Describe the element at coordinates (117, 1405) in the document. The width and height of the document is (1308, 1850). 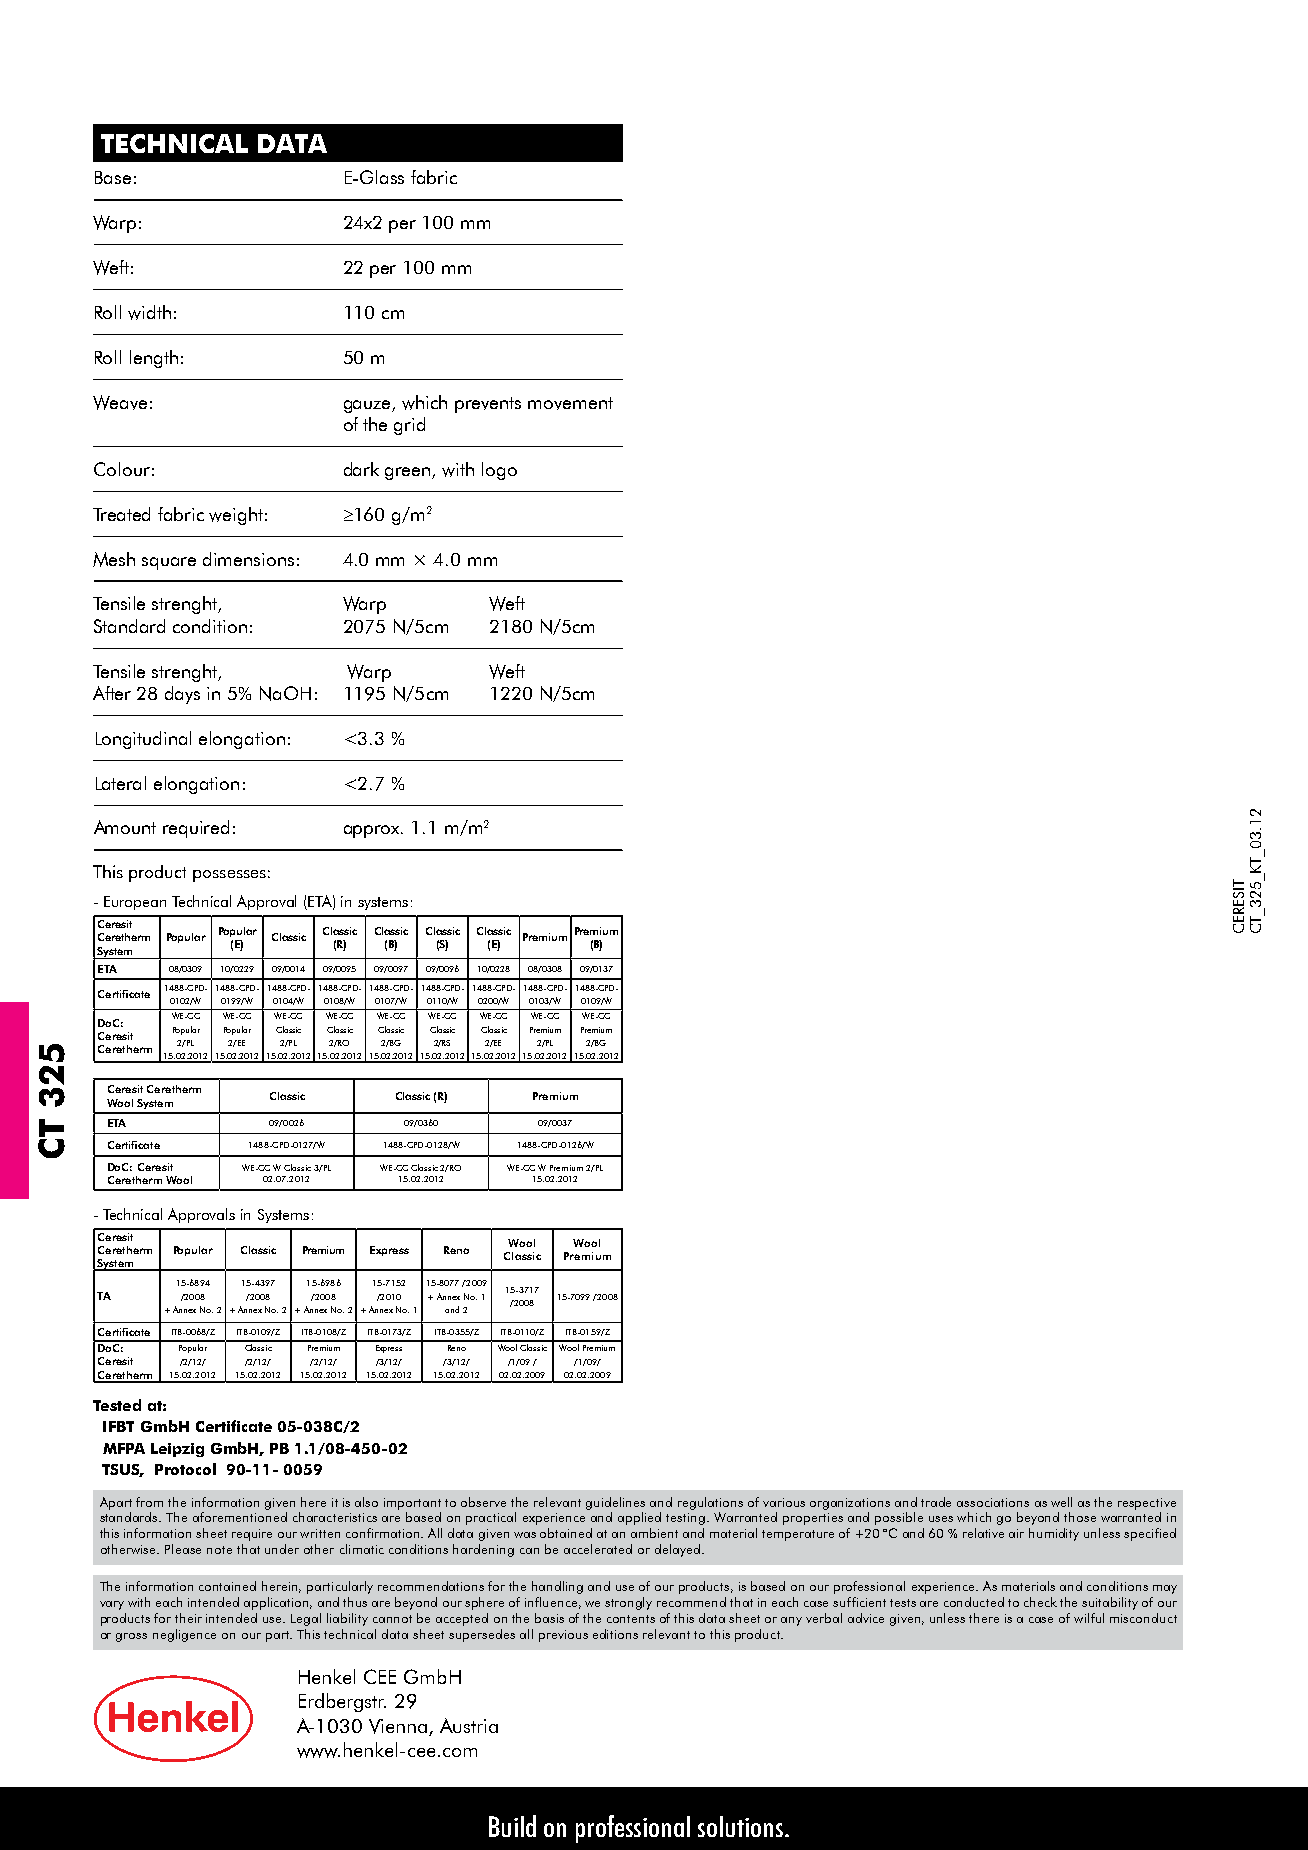
I see `Tested` at that location.
